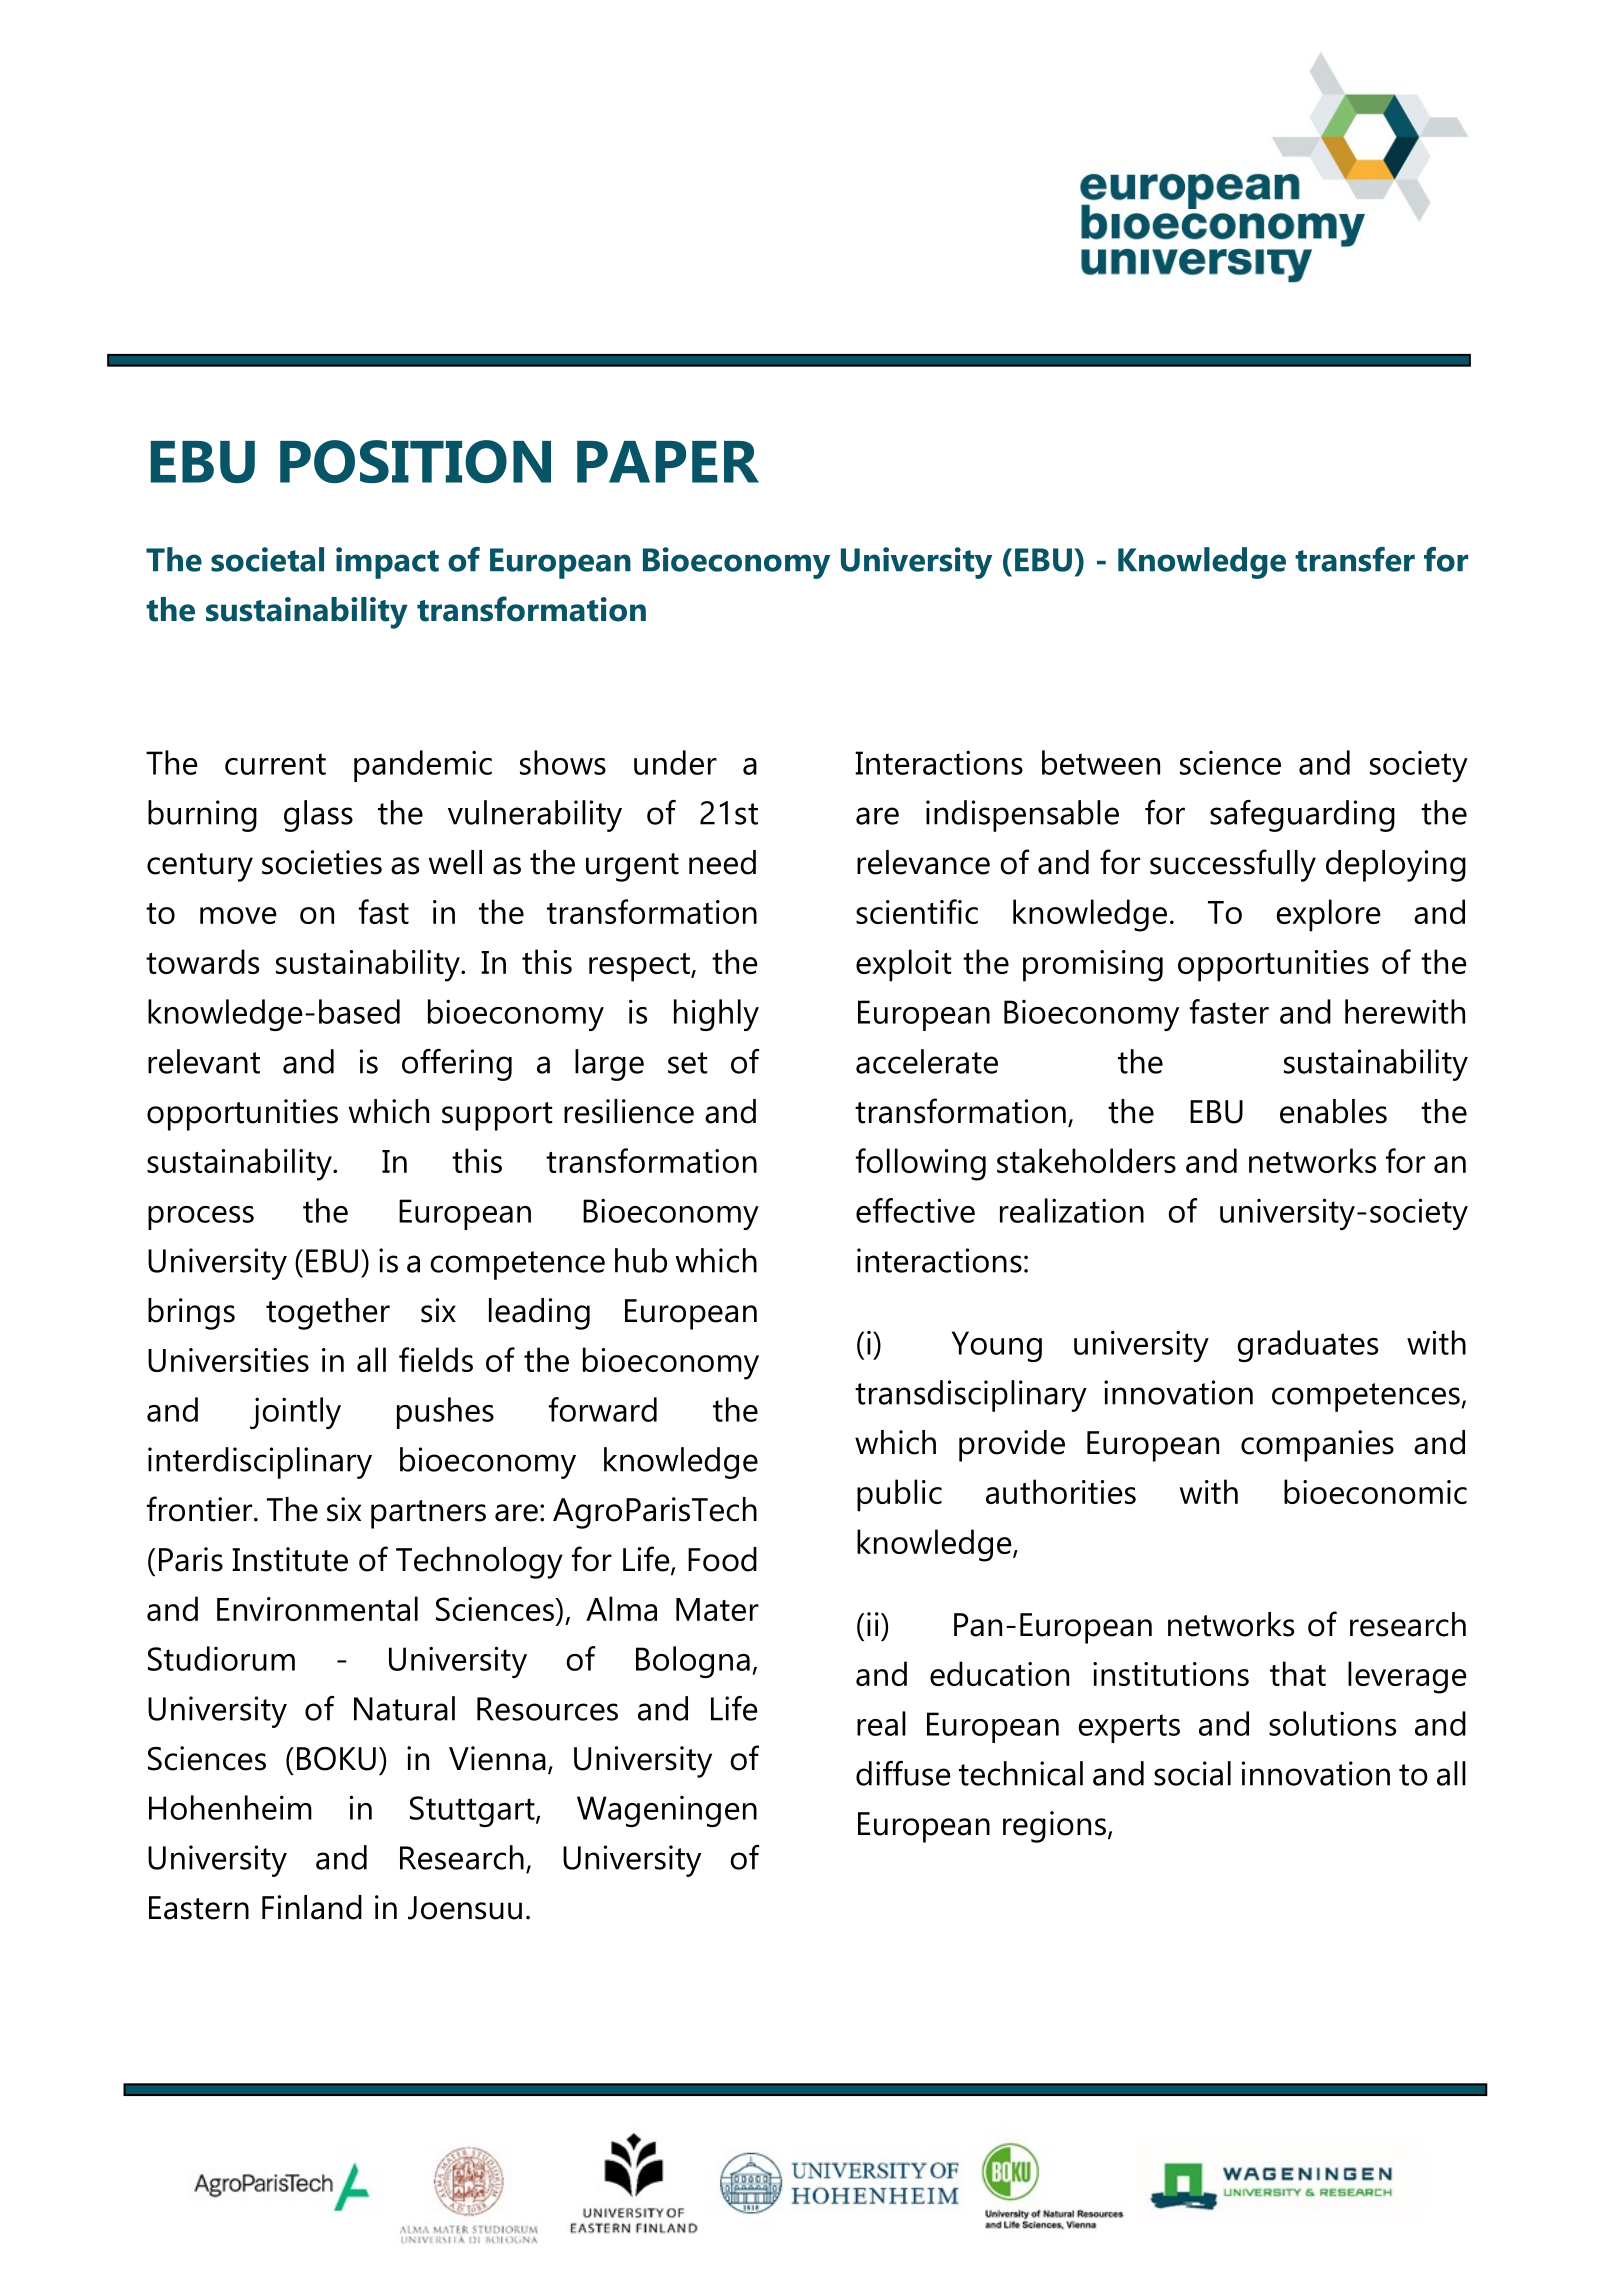 The image size is (1614, 2282). I want to click on social, so click(1192, 1773).
